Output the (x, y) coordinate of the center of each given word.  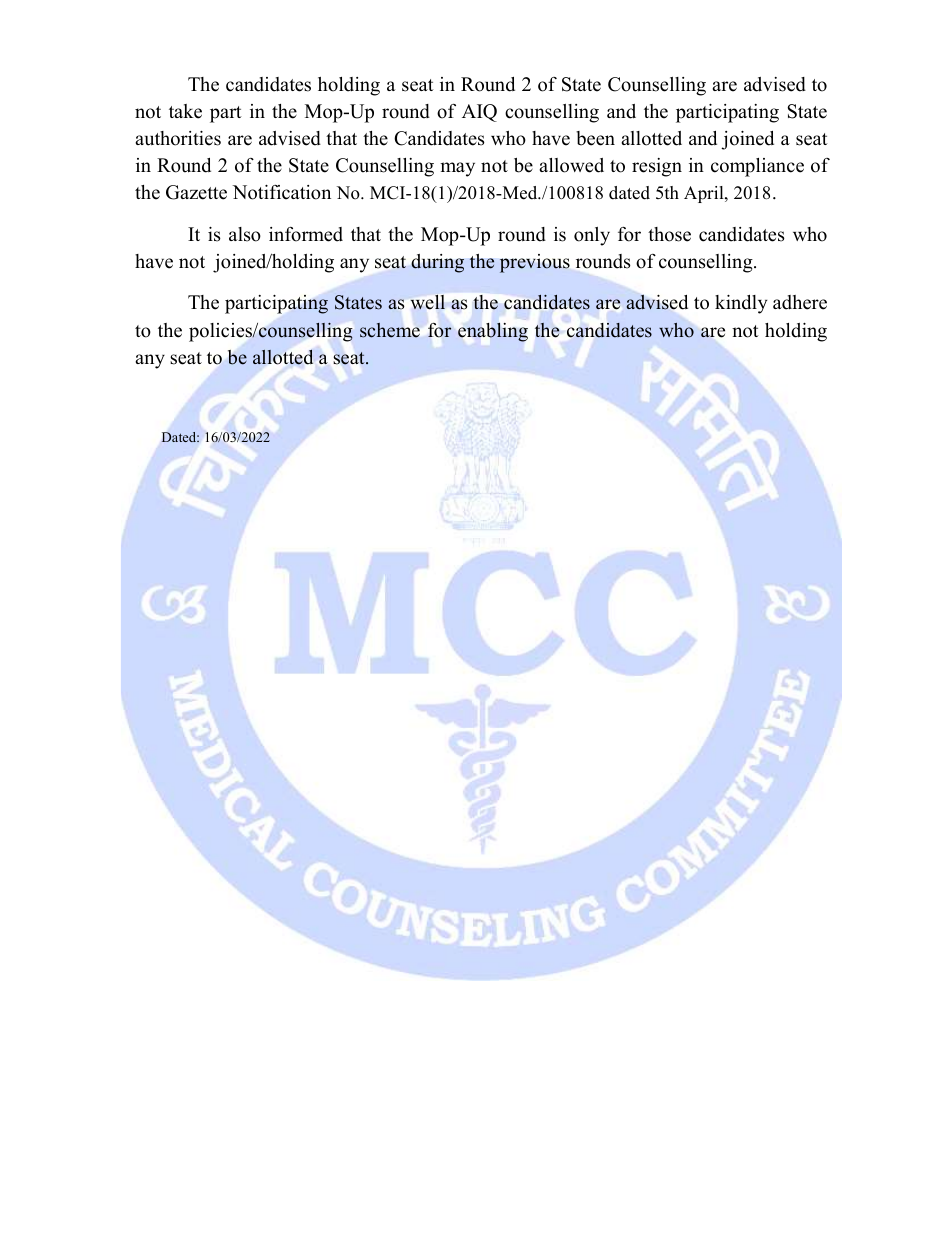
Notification (281, 192)
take (185, 111)
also (245, 234)
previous (535, 263)
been (595, 138)
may (457, 169)
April (705, 194)
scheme (390, 330)
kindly (741, 304)
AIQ (479, 113)
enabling (493, 332)
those (669, 234)
